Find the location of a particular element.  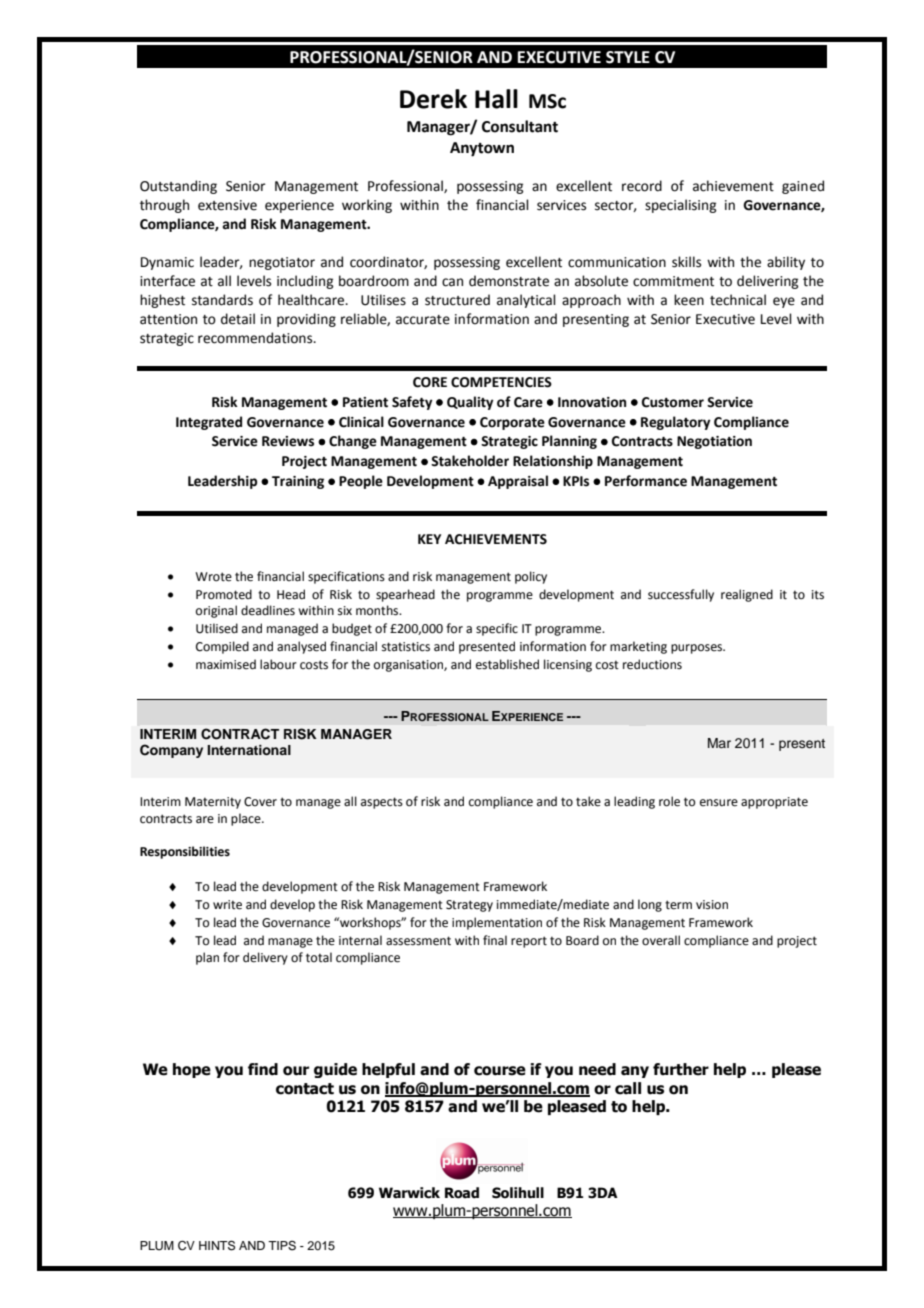

Outstanding is located at coordinates (178, 187).
